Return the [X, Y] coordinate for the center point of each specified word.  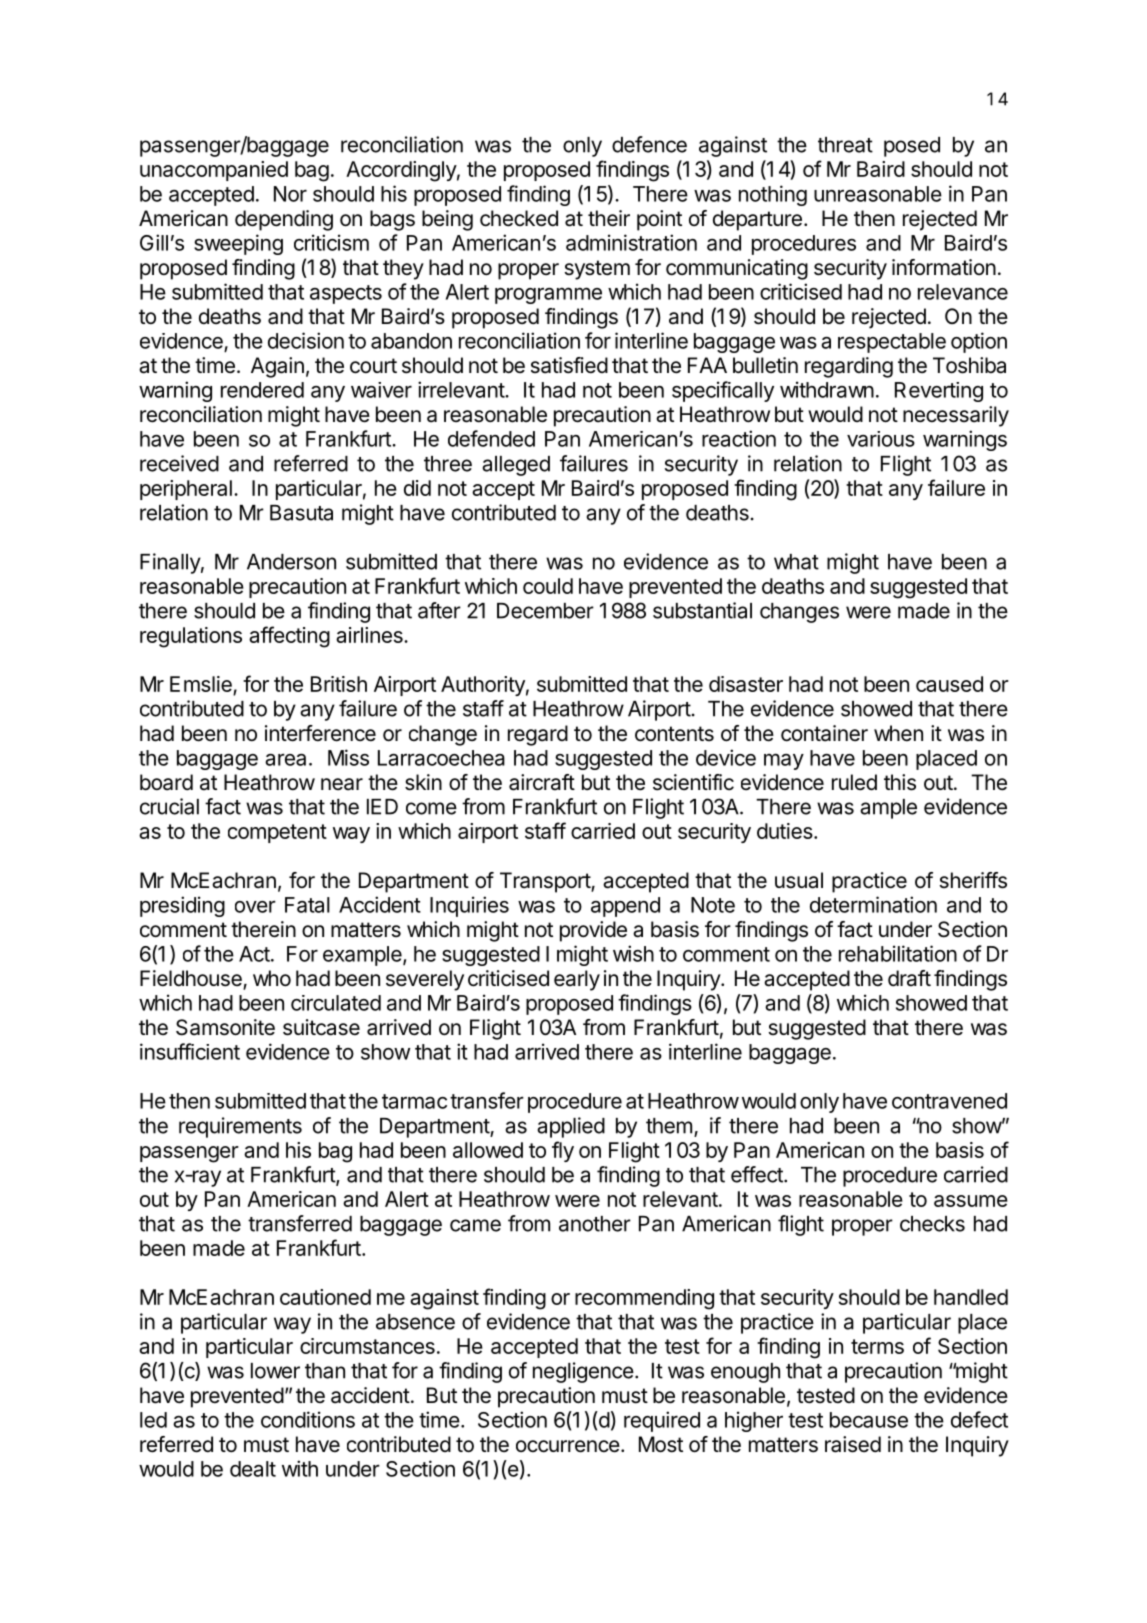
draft [909, 978]
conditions [308, 1419]
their [609, 218]
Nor [290, 194]
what [796, 562]
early [577, 980]
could [548, 586]
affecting [289, 637]
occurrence [568, 1446]
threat [845, 145]
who [272, 978]
